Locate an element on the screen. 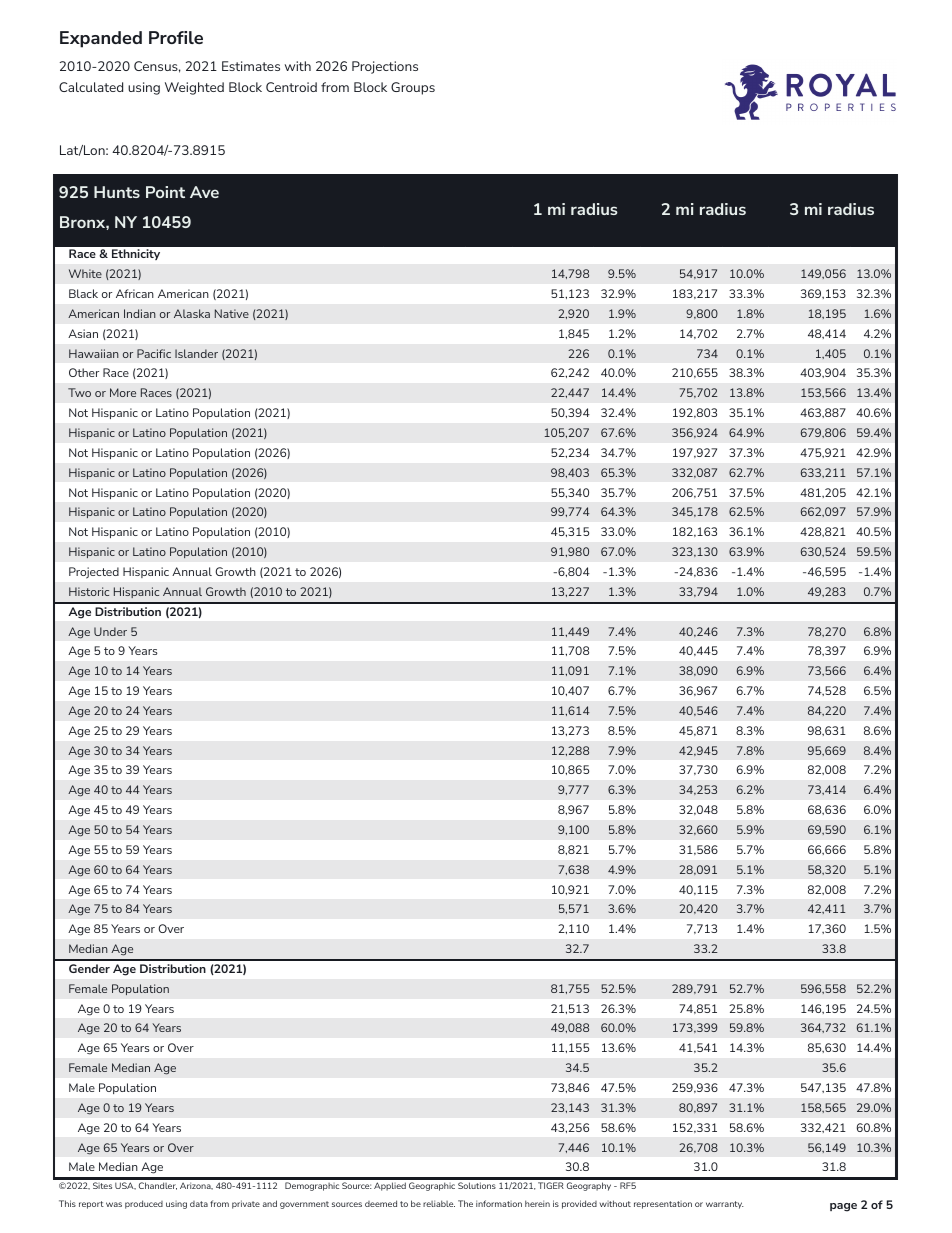 The image size is (952, 1233). Groups is located at coordinates (413, 88).
